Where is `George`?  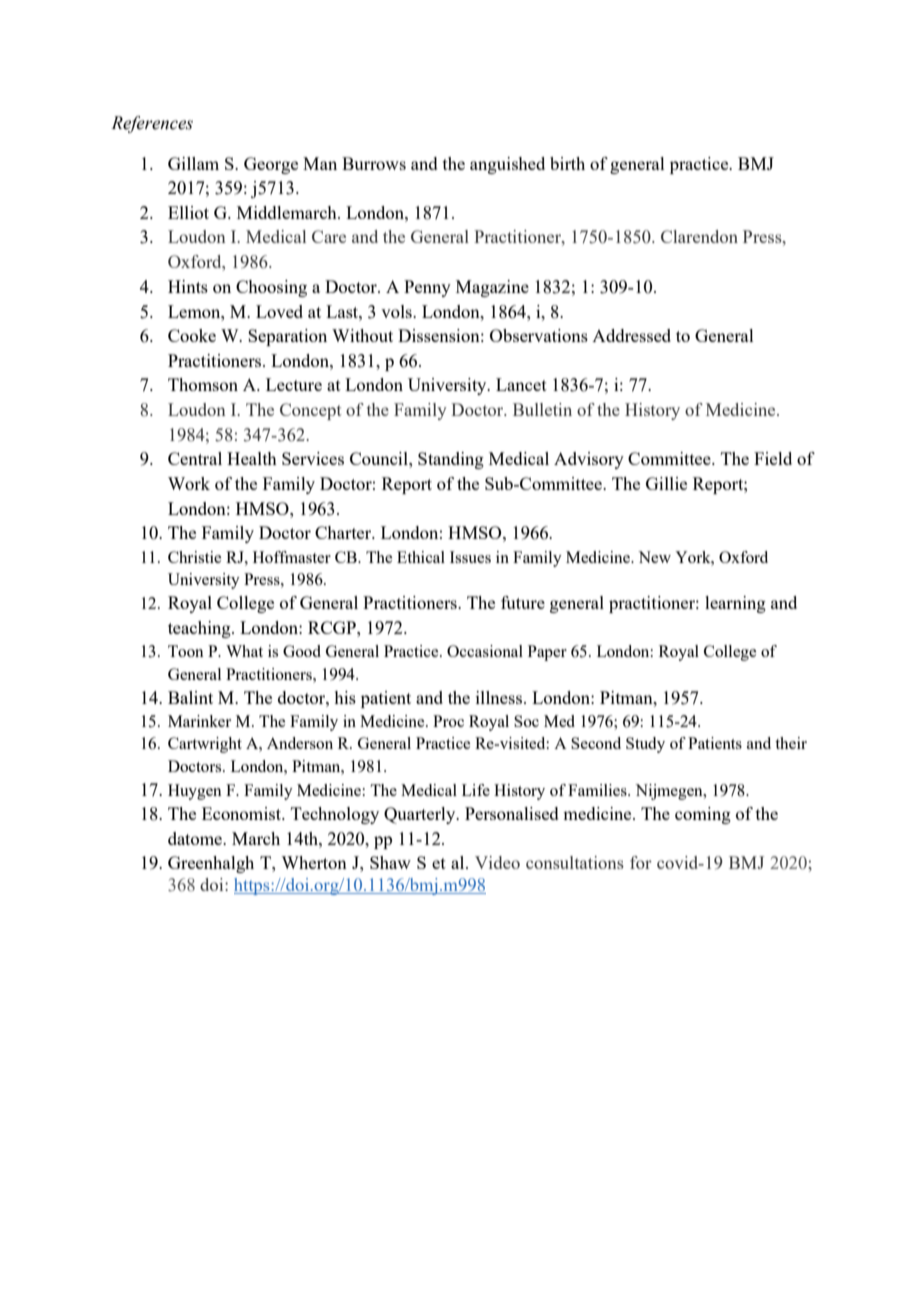 George is located at coordinates (271, 165).
